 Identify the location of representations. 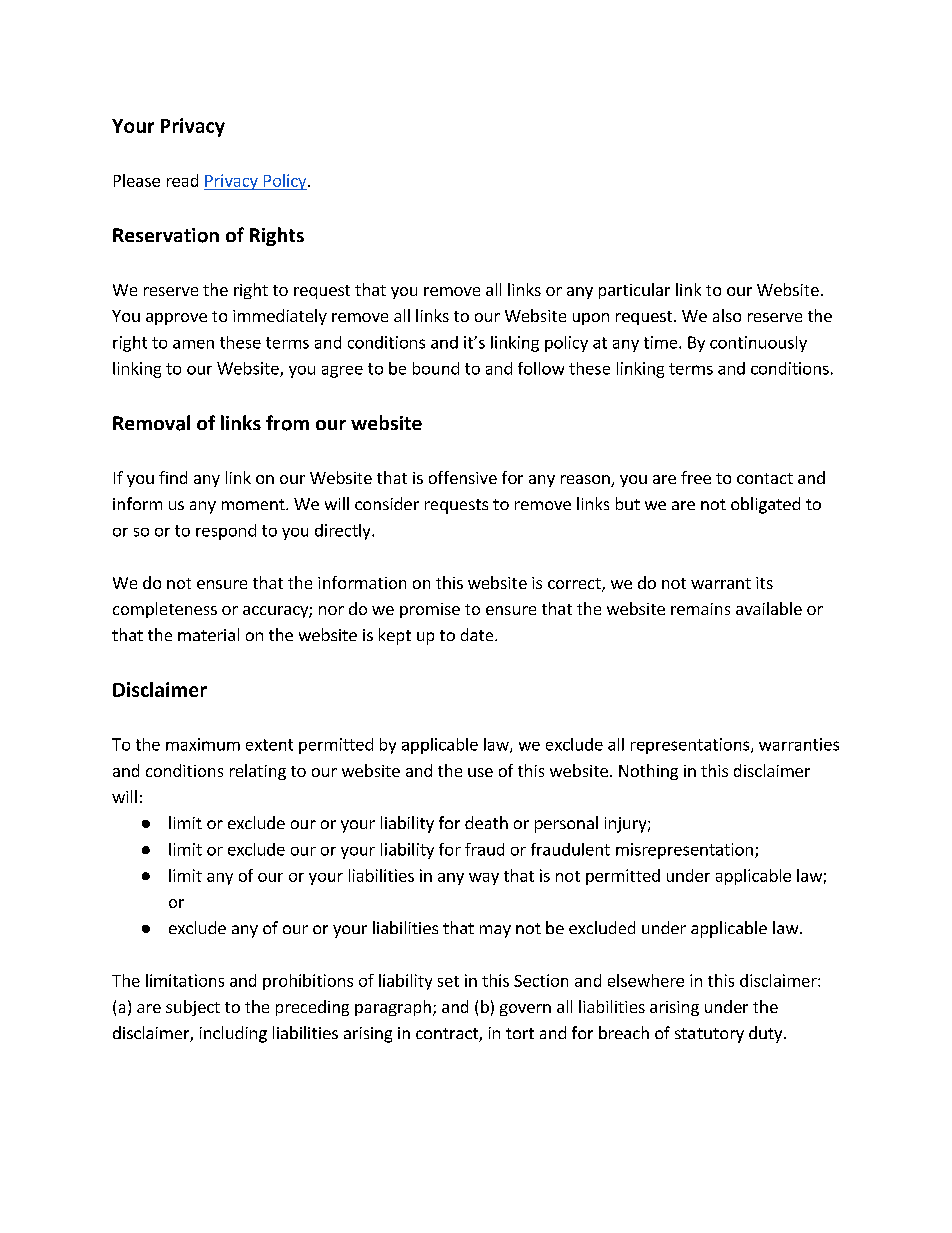
(691, 746).
